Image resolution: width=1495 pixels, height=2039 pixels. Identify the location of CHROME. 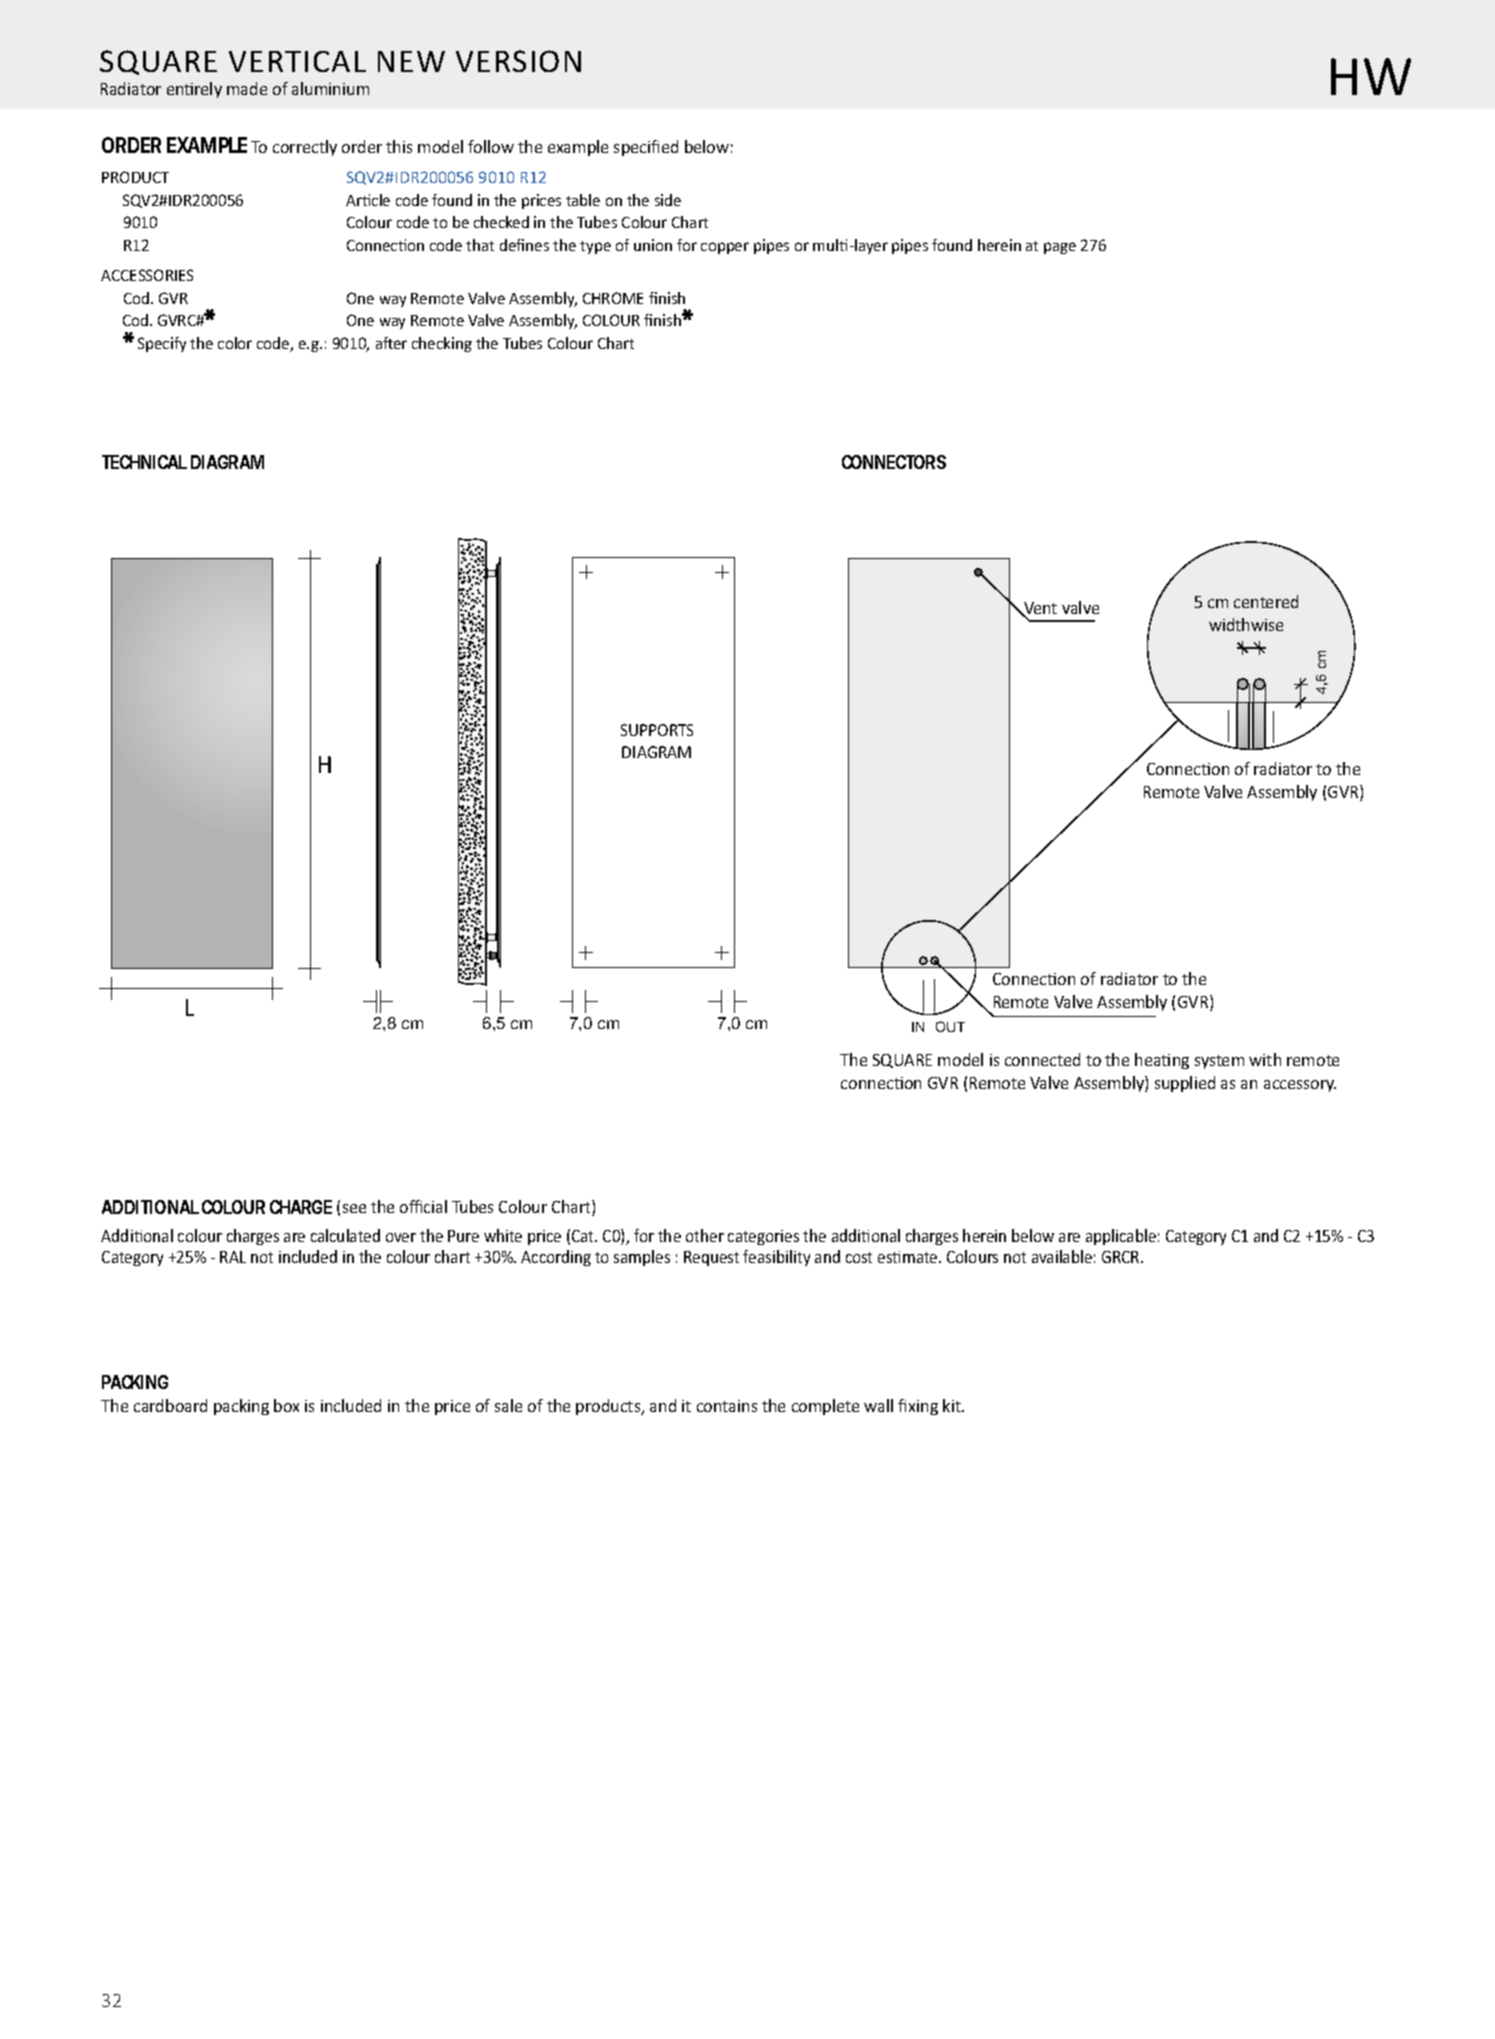
(613, 298).
